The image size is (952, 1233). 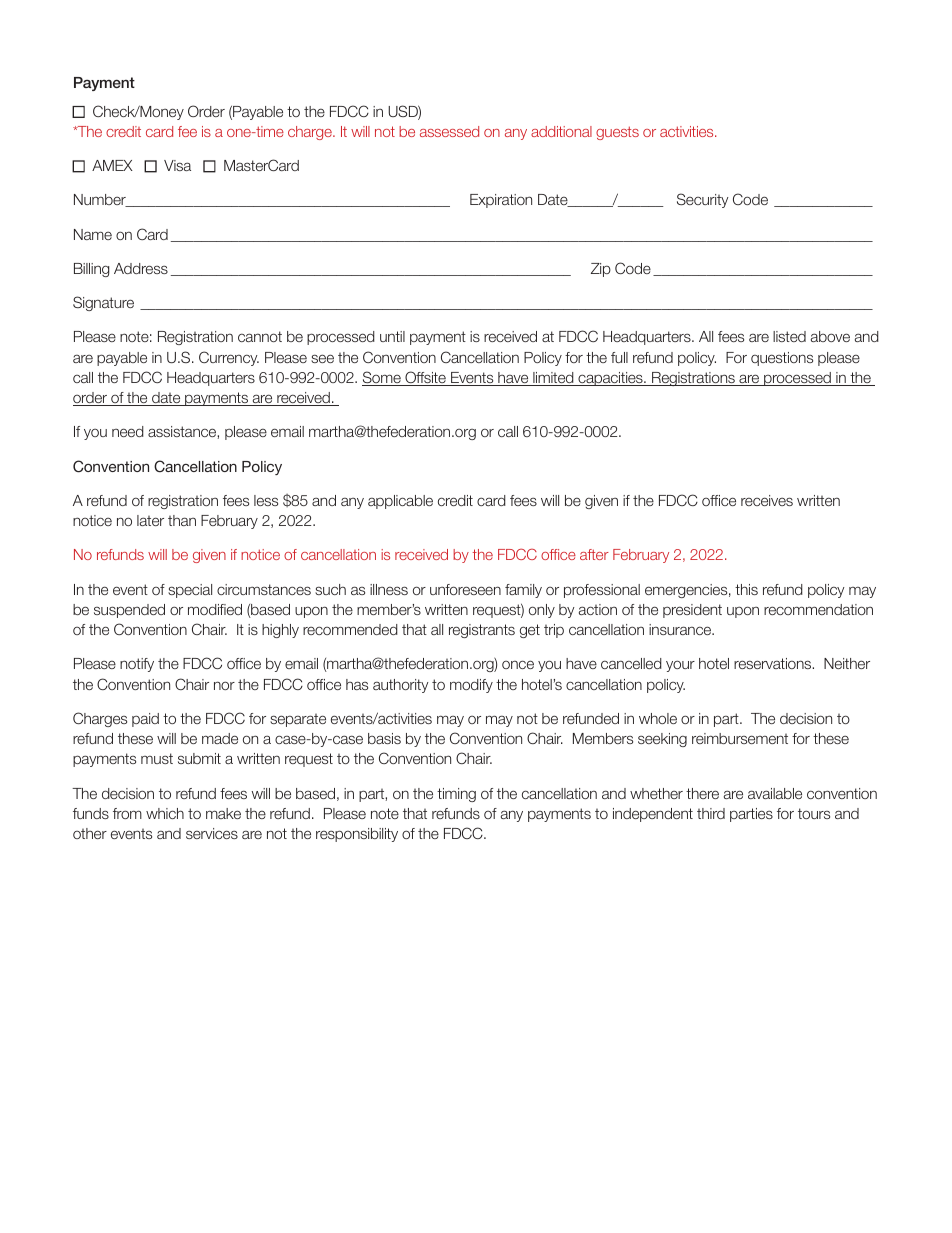 What do you see at coordinates (711, 813) in the screenshot?
I see `third` at bounding box center [711, 813].
